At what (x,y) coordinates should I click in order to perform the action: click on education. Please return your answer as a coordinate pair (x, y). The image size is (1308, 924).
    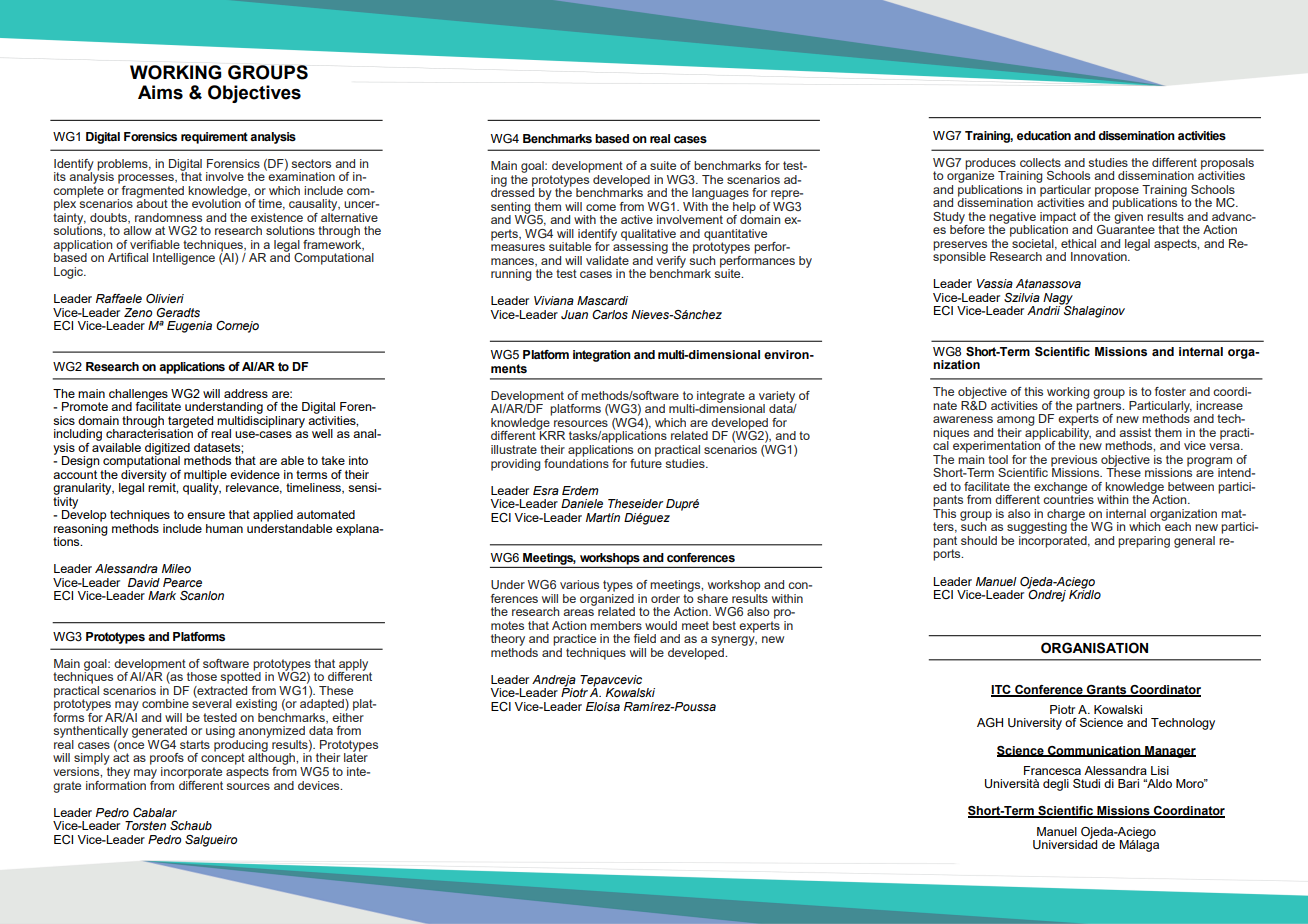
    Looking at the image, I should click on (1044, 135).
